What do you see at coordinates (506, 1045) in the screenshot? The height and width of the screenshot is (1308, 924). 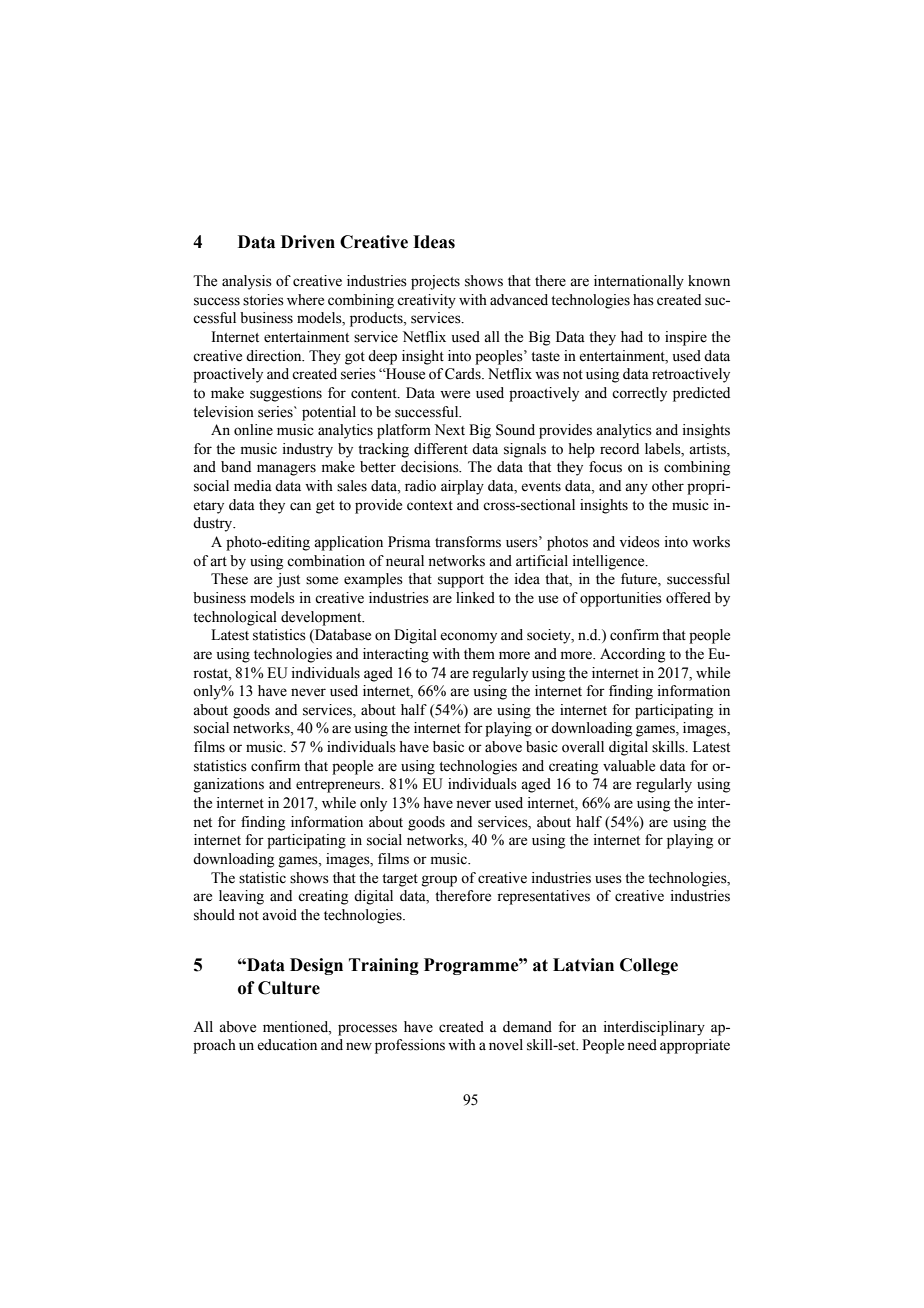 I see `novel` at bounding box center [506, 1045].
